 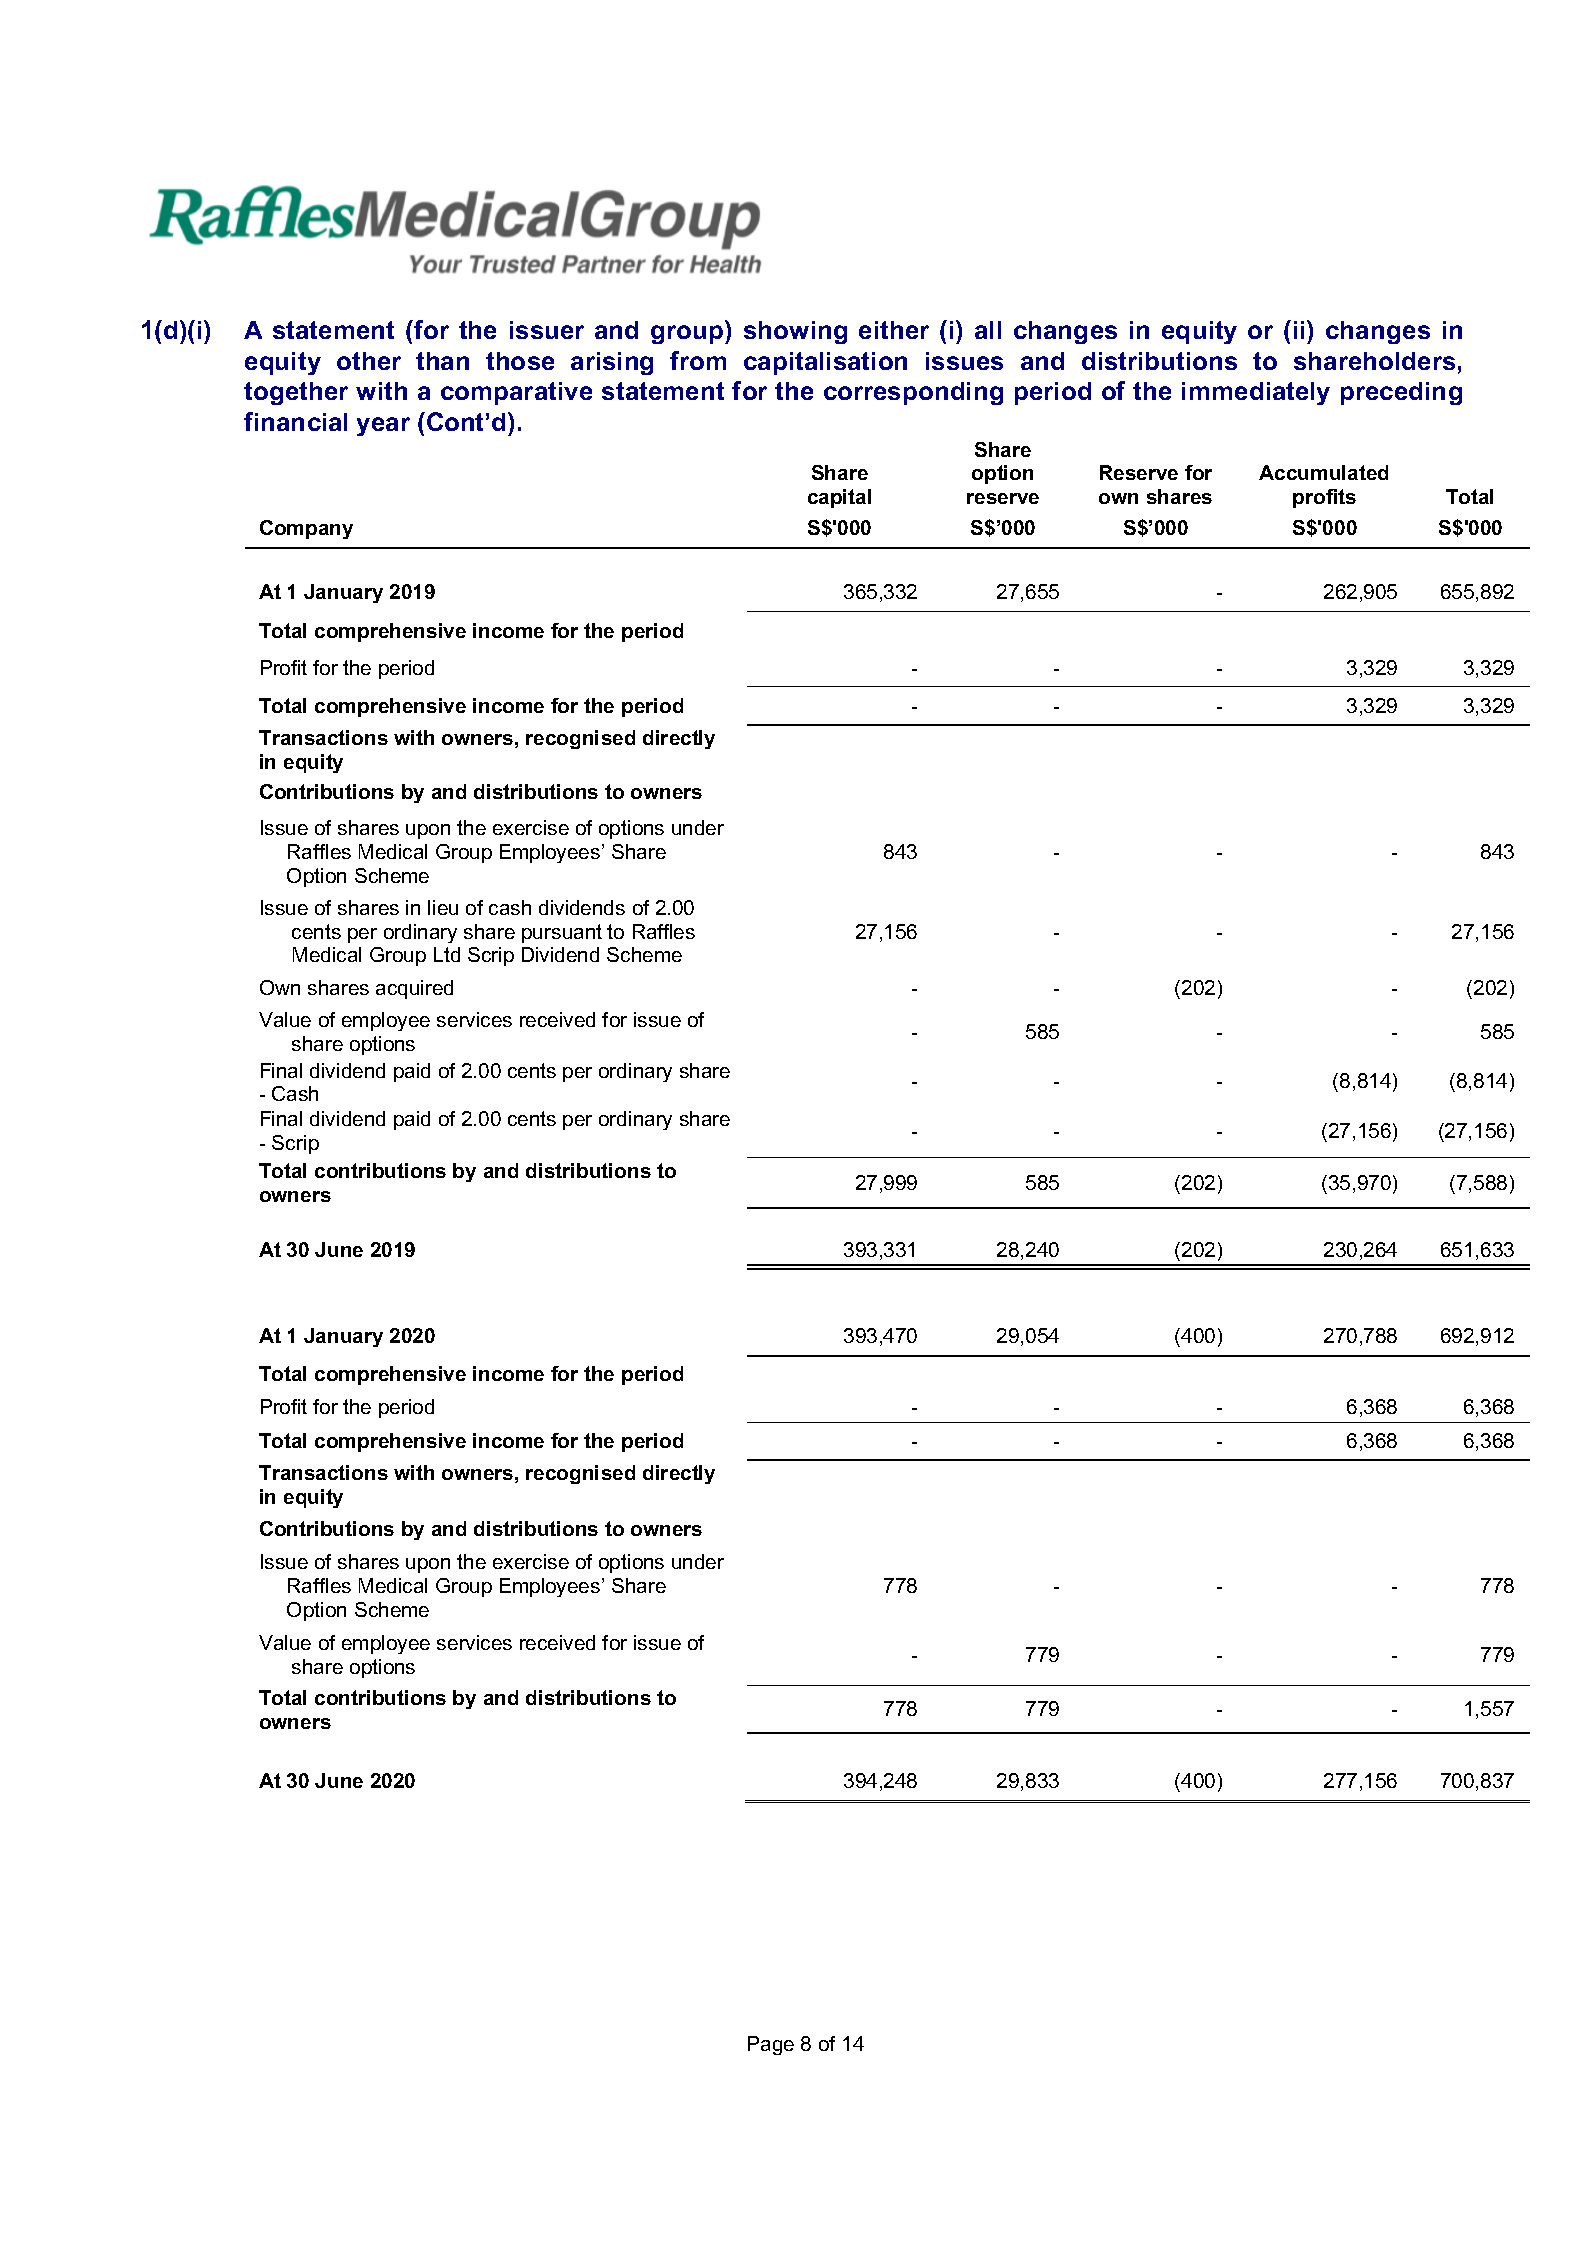 What do you see at coordinates (1401, 393) in the screenshot?
I see `preceding` at bounding box center [1401, 393].
